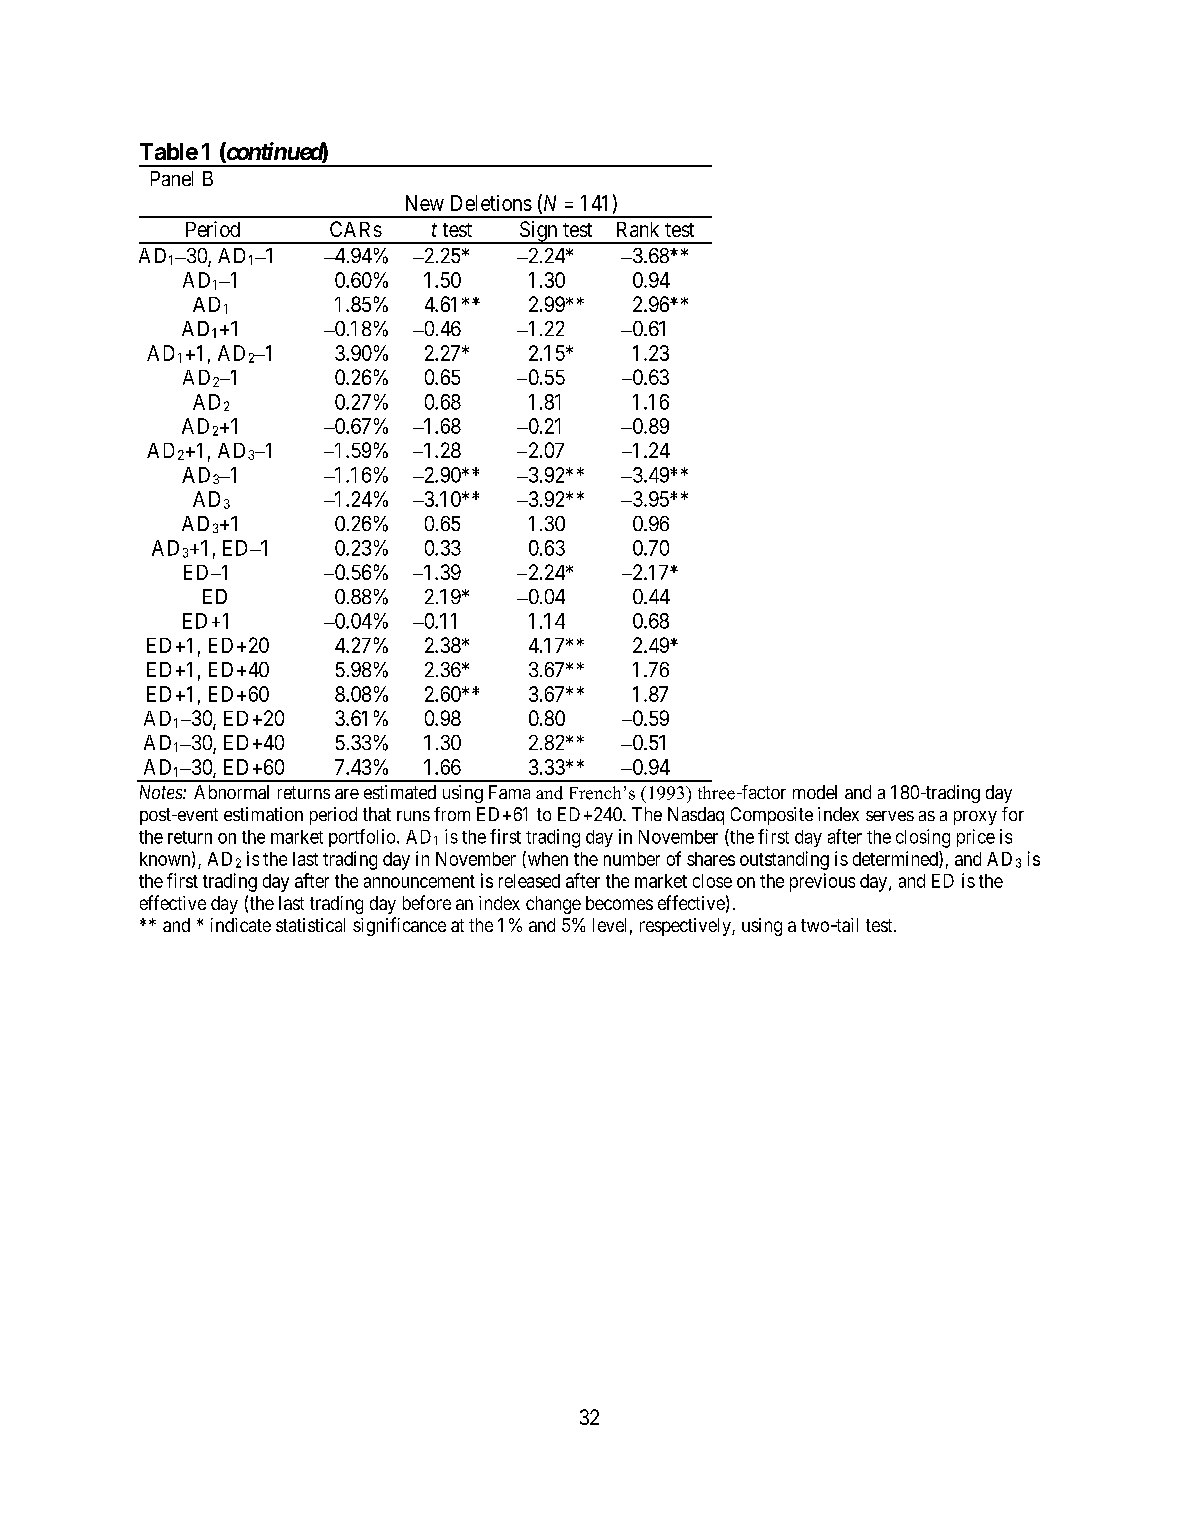 This screenshot has height=1525, width=1178. I want to click on Abnormal, so click(231, 792).
